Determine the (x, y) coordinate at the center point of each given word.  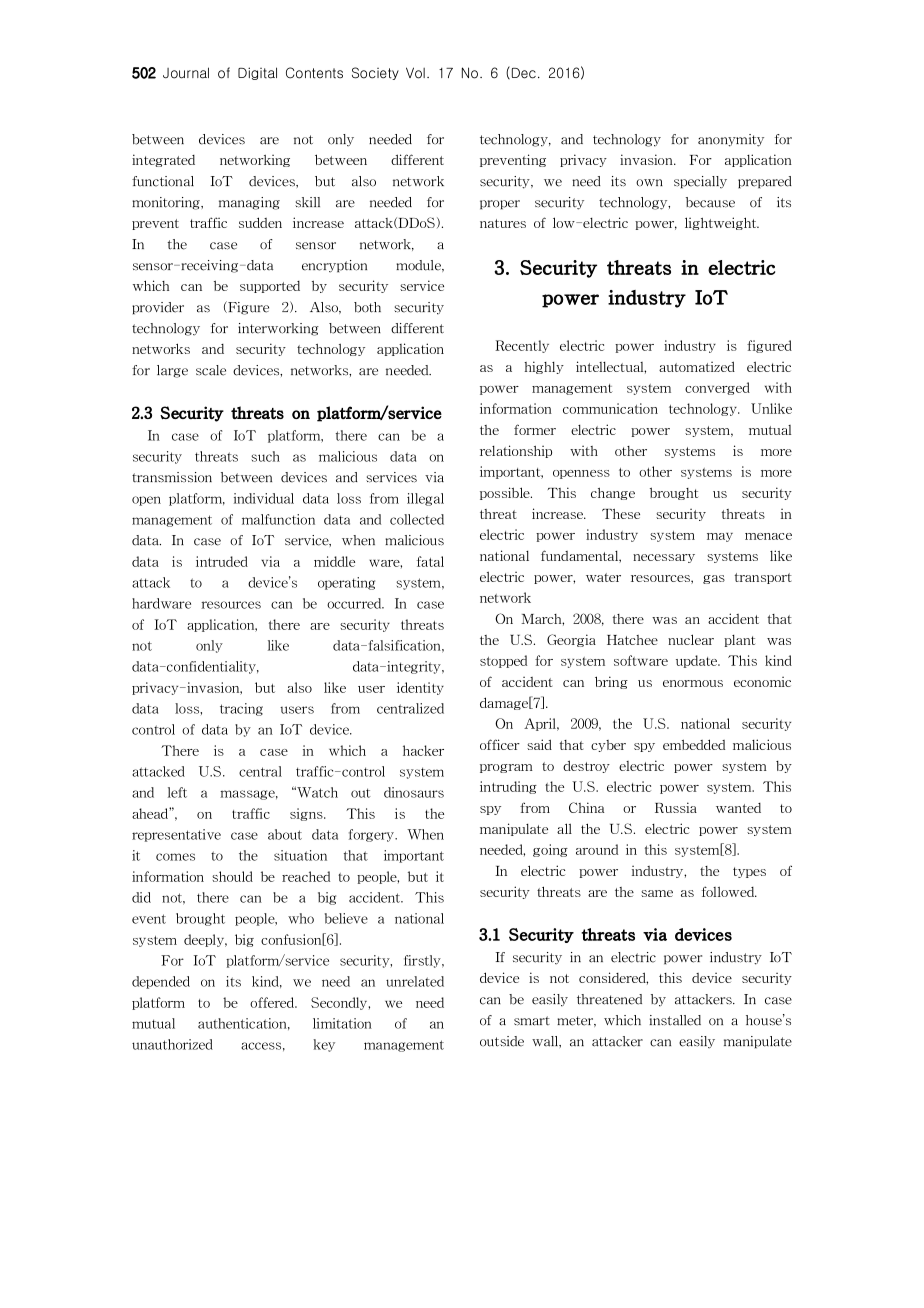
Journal (186, 73)
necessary (664, 558)
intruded (222, 561)
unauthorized (172, 1044)
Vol (415, 73)
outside (502, 1041)
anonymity (731, 140)
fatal (430, 561)
